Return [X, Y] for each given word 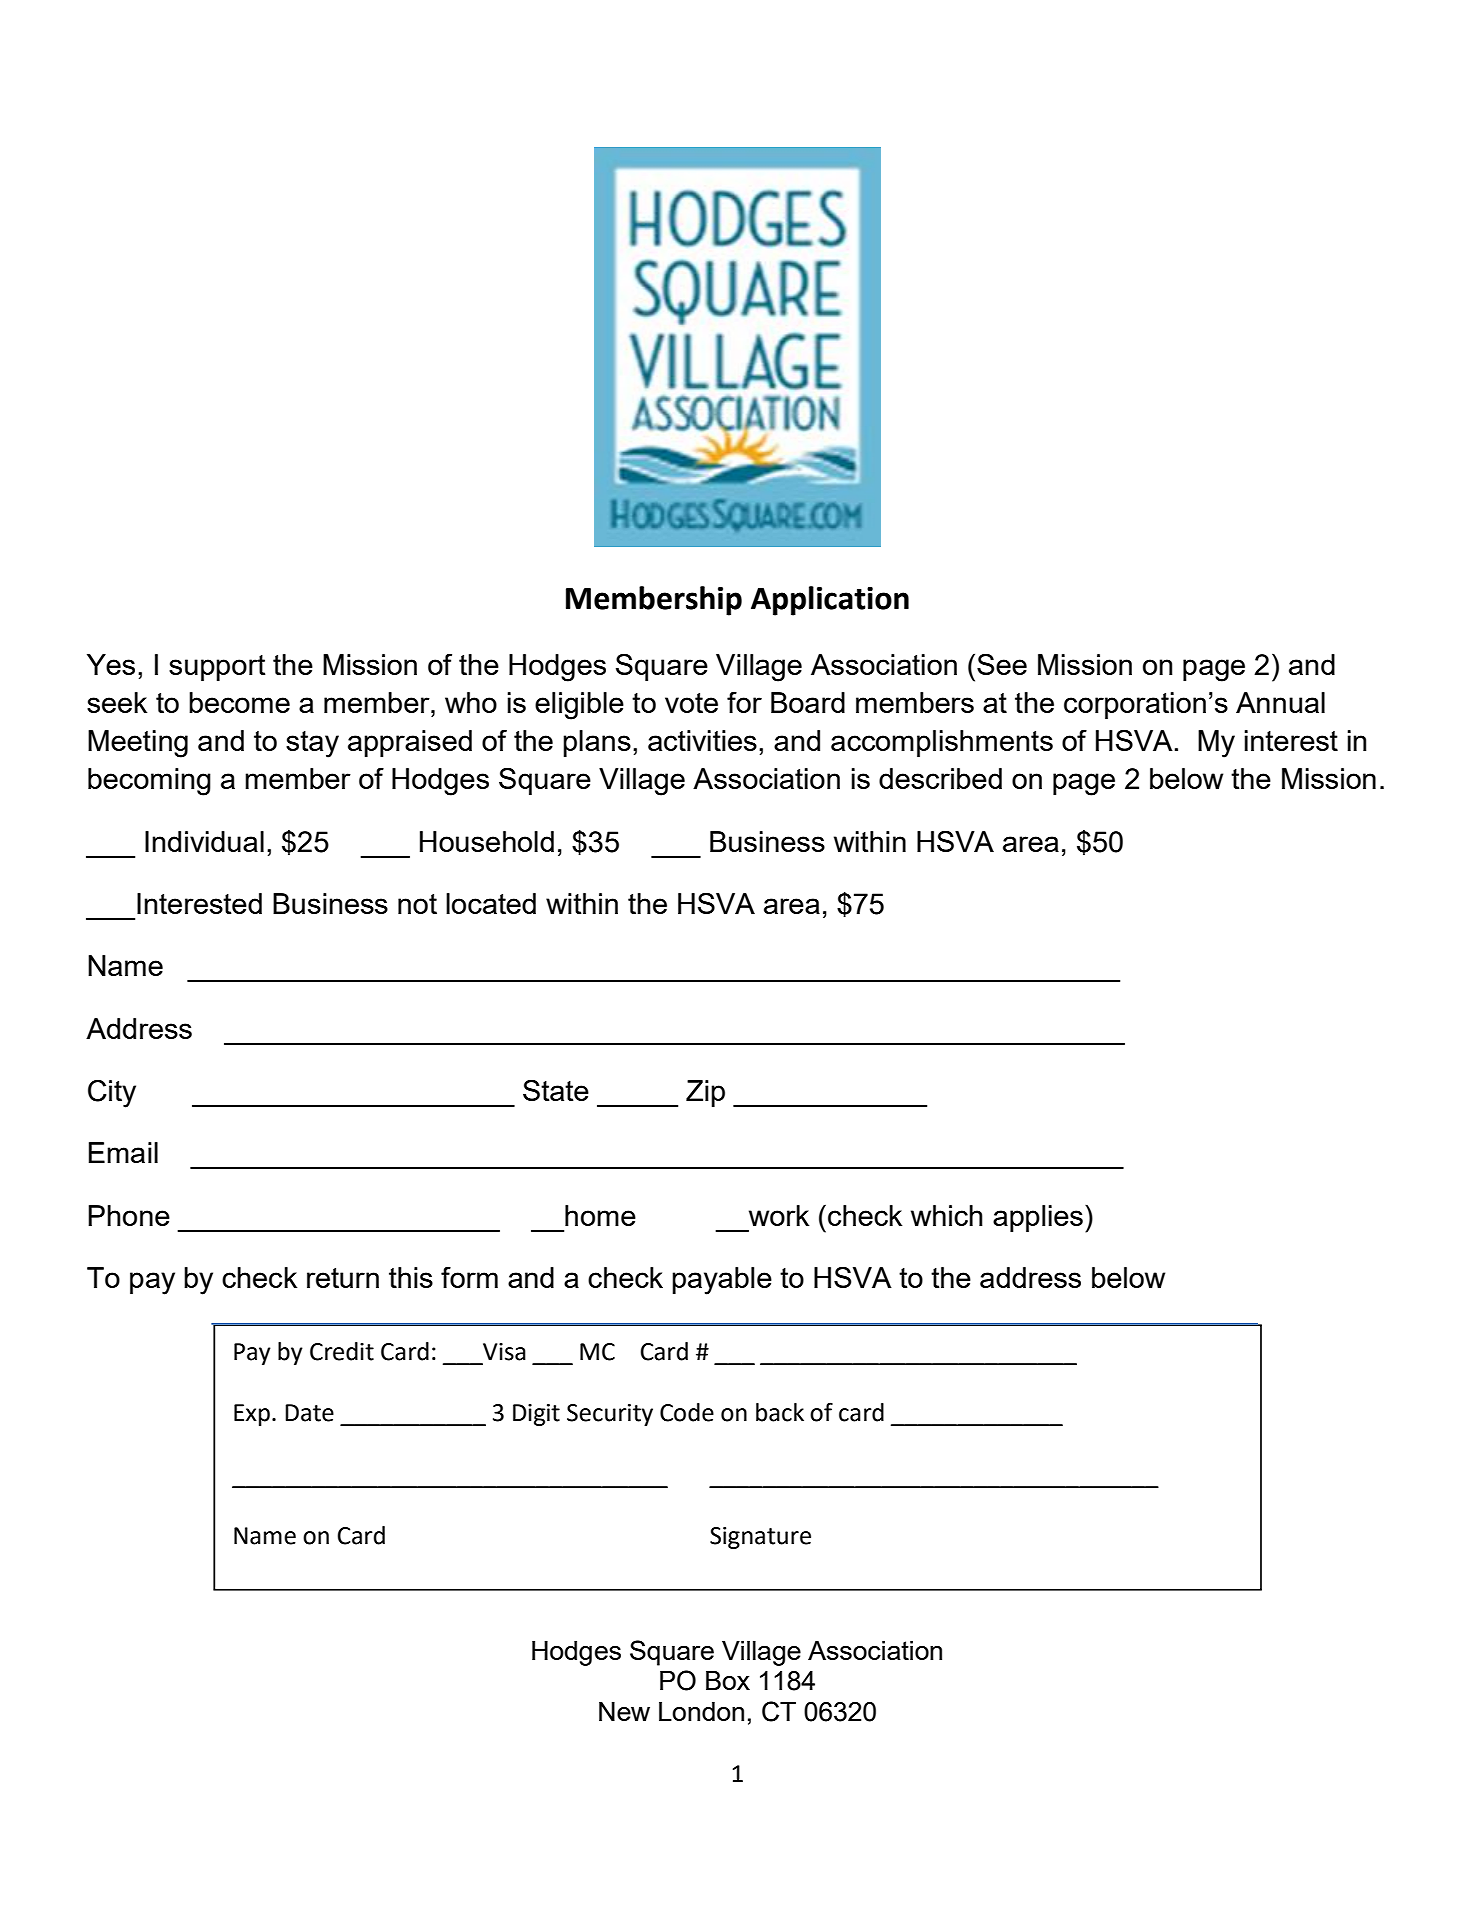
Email [123, 1152]
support [217, 668]
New [624, 1711]
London [701, 1711]
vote [691, 703]
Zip [705, 1093]
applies [1038, 1218]
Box [728, 1680]
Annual [1280, 702]
